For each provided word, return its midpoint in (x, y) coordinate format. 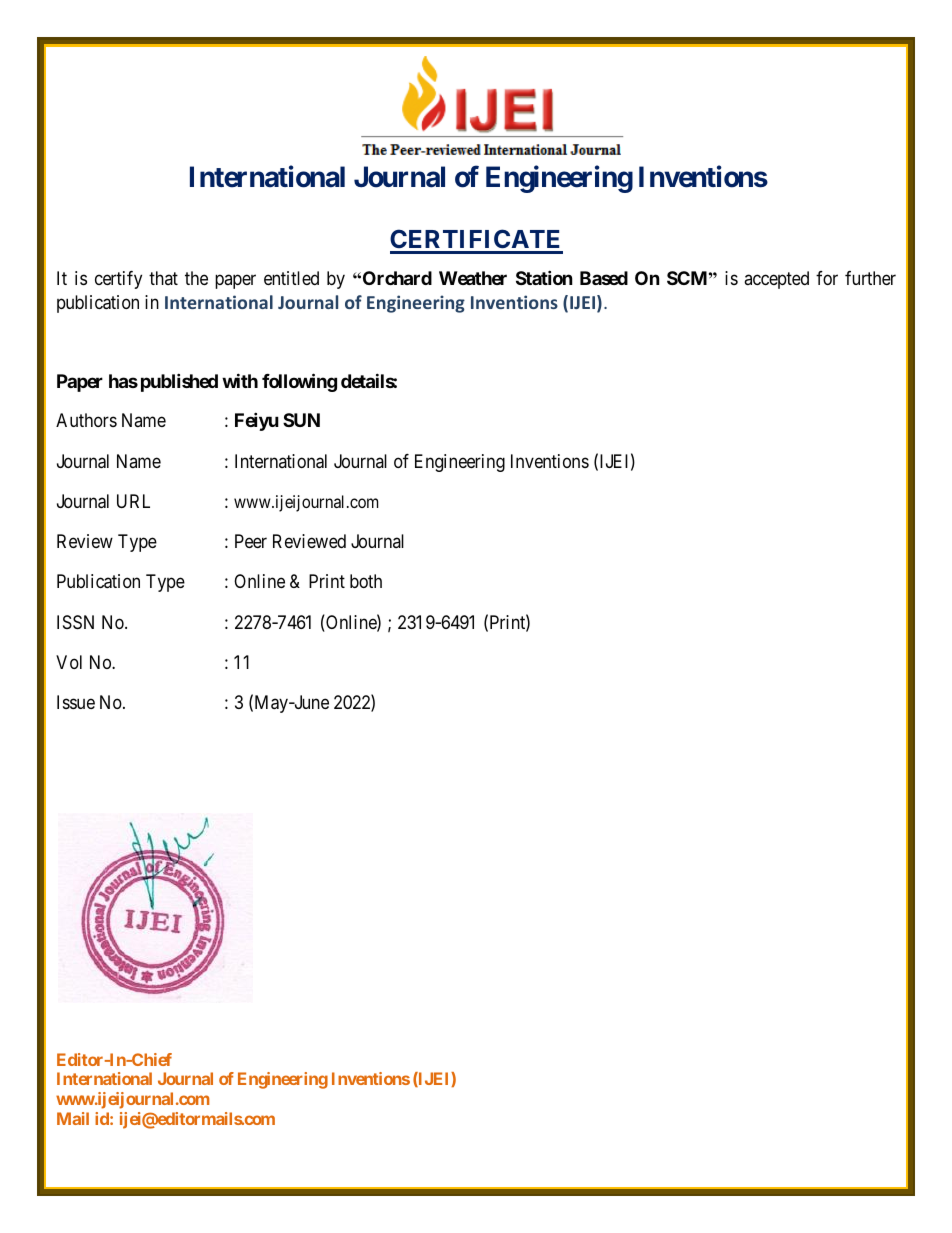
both (366, 581)
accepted (776, 280)
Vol (69, 662)
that (163, 278)
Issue (76, 702)
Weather (473, 278)
